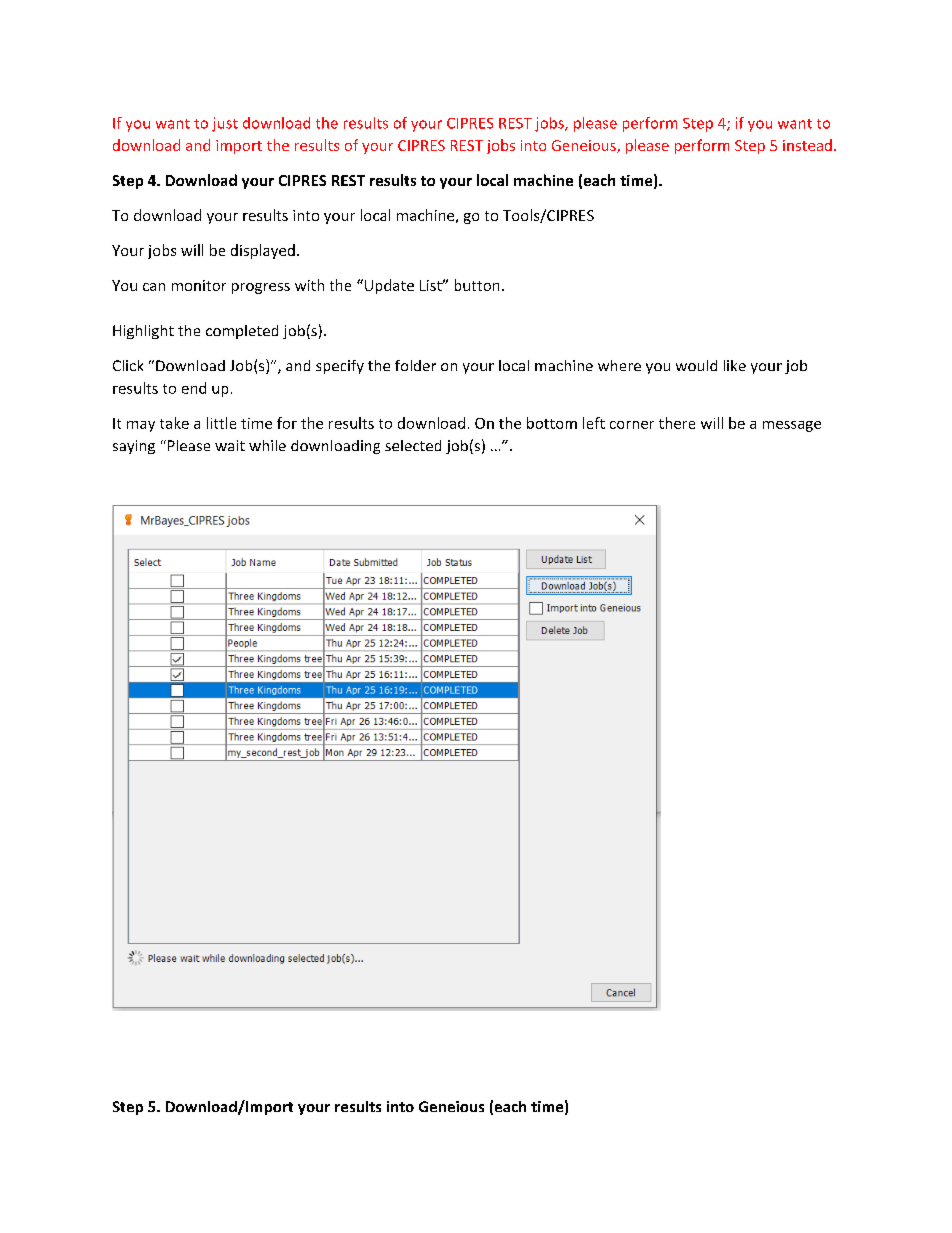 Image resolution: width=952 pixels, height=1233 pixels. I want to click on like, so click(735, 365).
